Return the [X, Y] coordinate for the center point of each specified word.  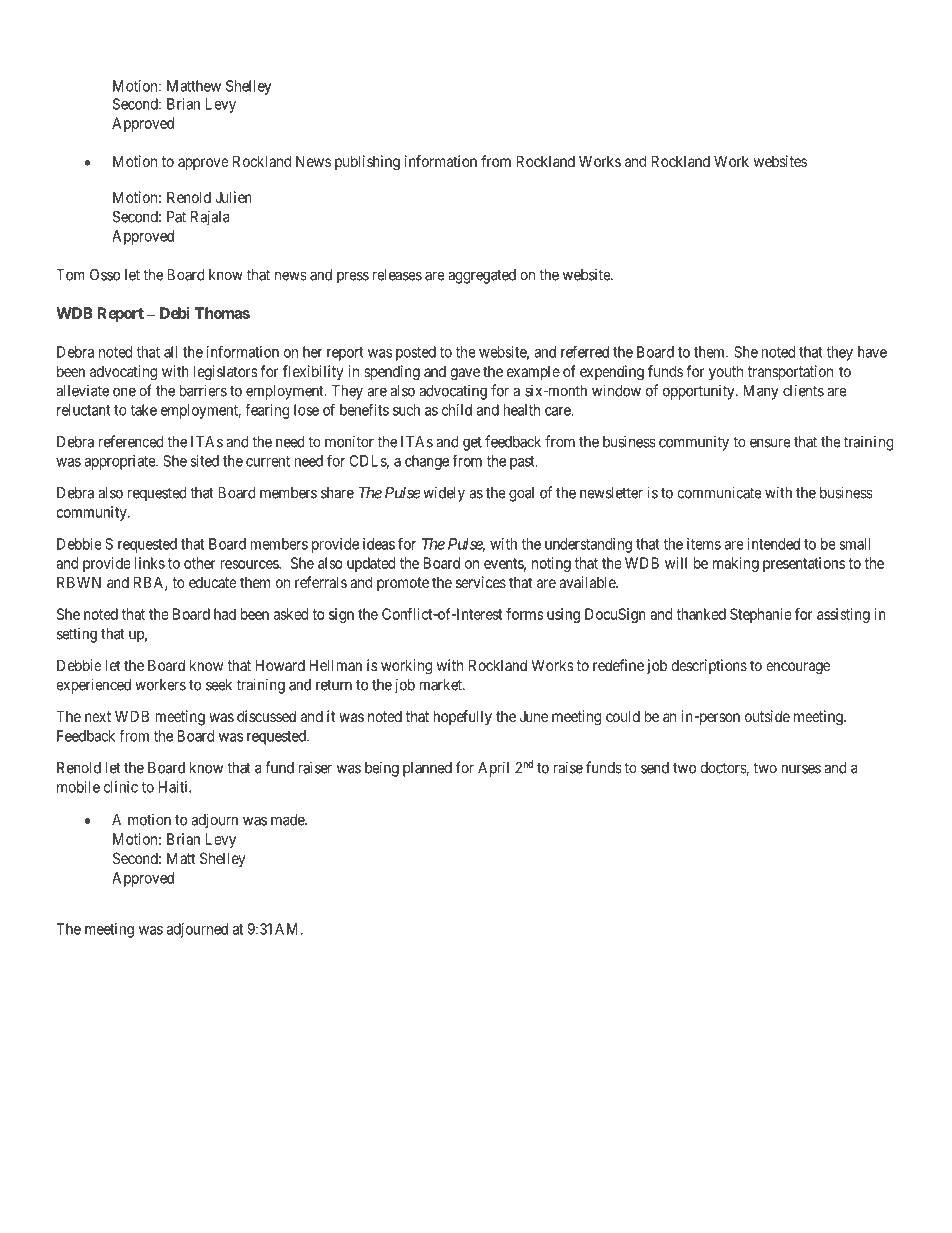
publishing [367, 163]
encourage [798, 668]
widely [444, 494]
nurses [801, 769]
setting [77, 635]
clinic [121, 787]
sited [204, 461]
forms [525, 614]
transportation [790, 372]
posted [416, 353]
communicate [719, 492]
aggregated [482, 276]
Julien [233, 197]
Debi [175, 313]
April [493, 769]
